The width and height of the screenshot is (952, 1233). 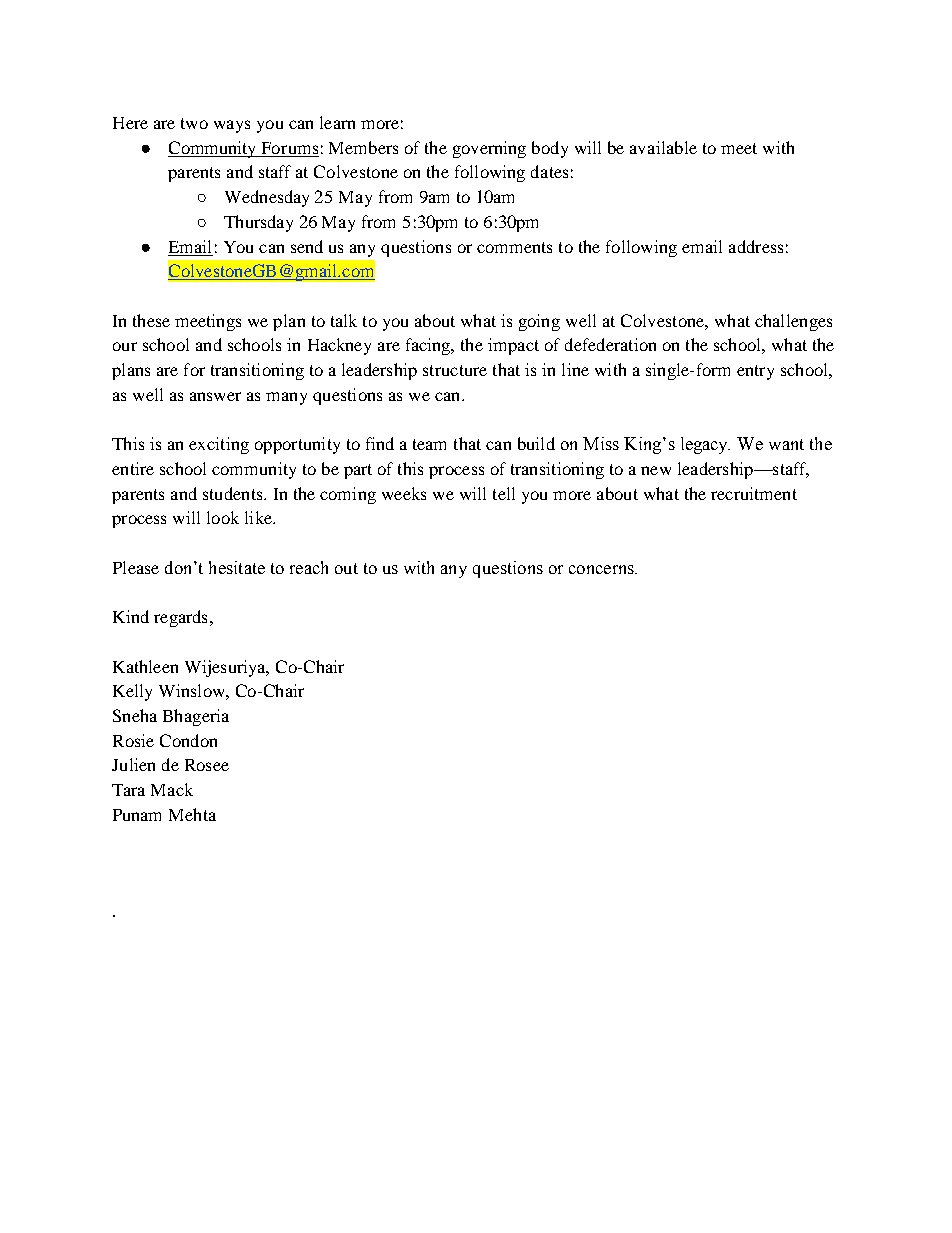 I want to click on recruitment, so click(x=754, y=493).
